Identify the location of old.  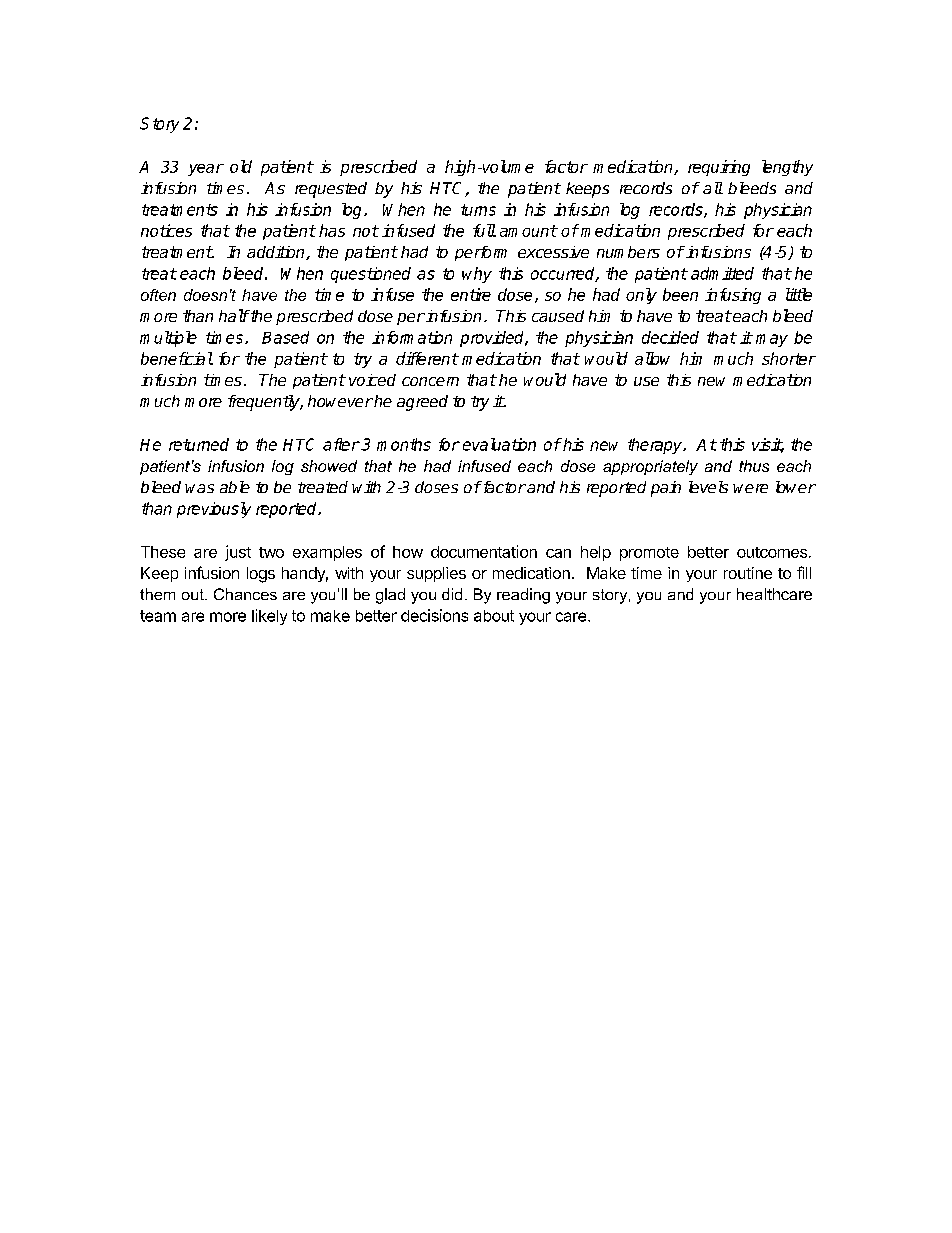
(241, 166).
